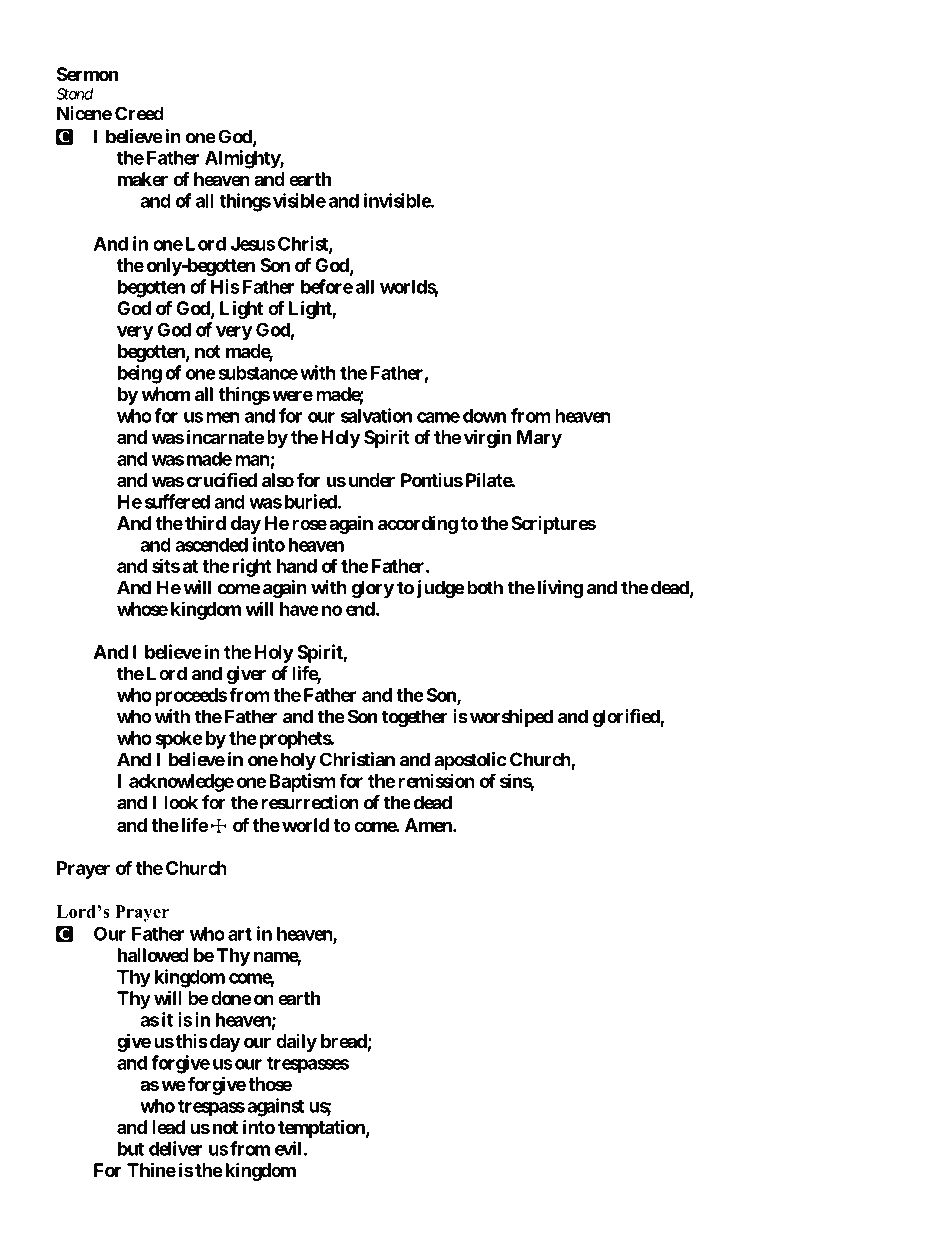  Describe the element at coordinates (297, 566) in the screenshot. I see `hand` at that location.
